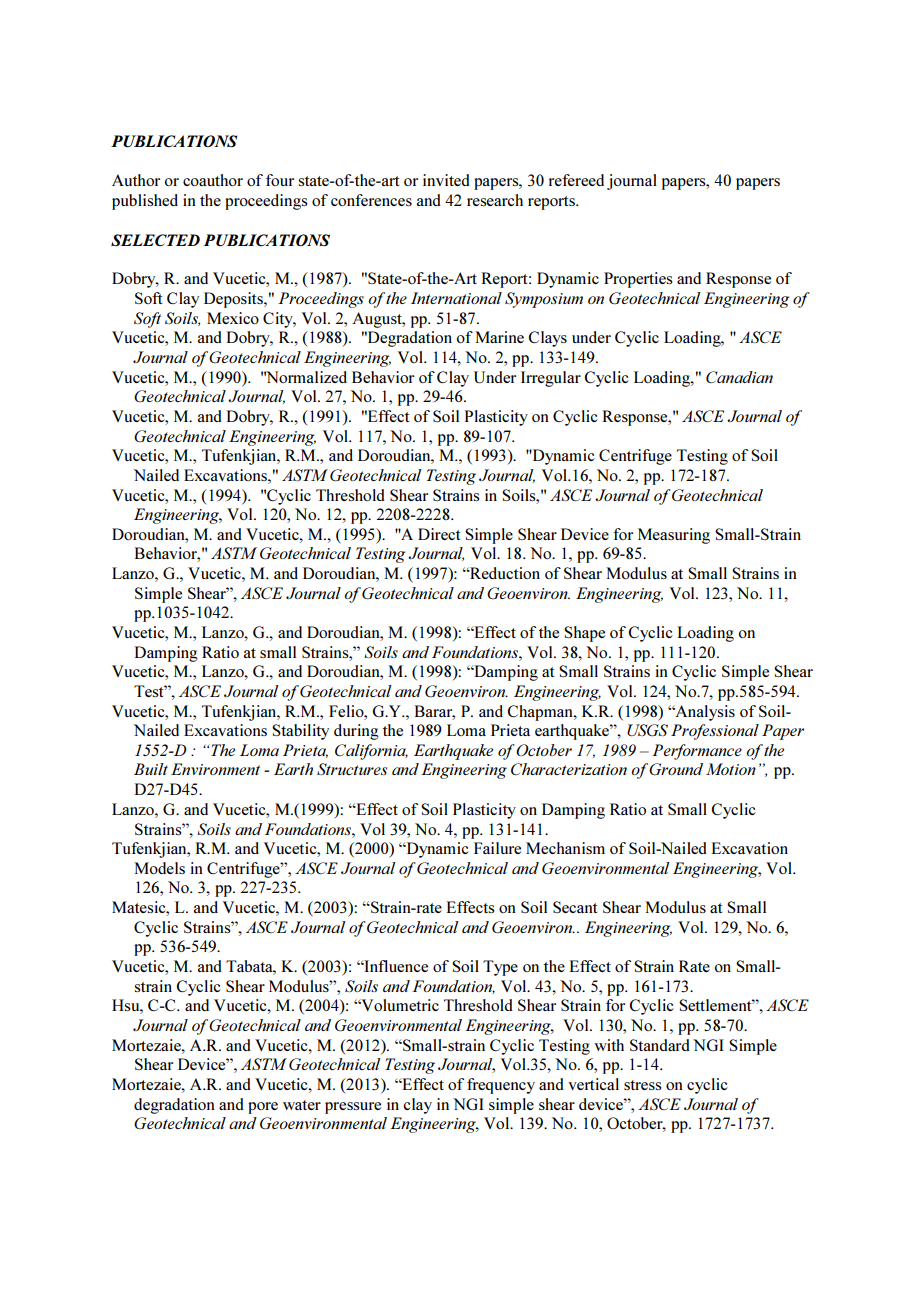 The height and width of the page is (1308, 924). I want to click on Models, so click(159, 868).
